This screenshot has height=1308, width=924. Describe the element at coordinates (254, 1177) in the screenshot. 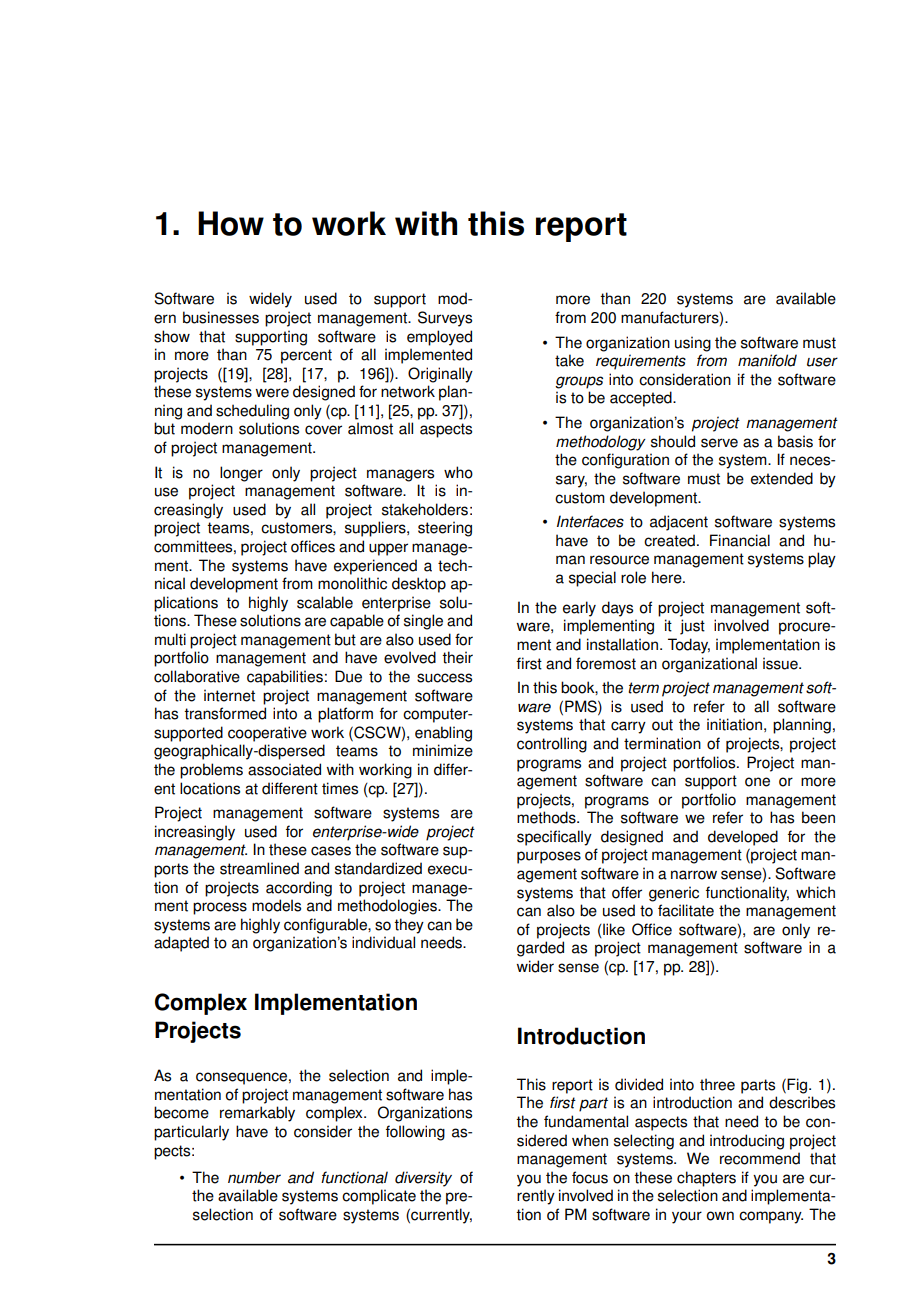

I see `number` at that location.
